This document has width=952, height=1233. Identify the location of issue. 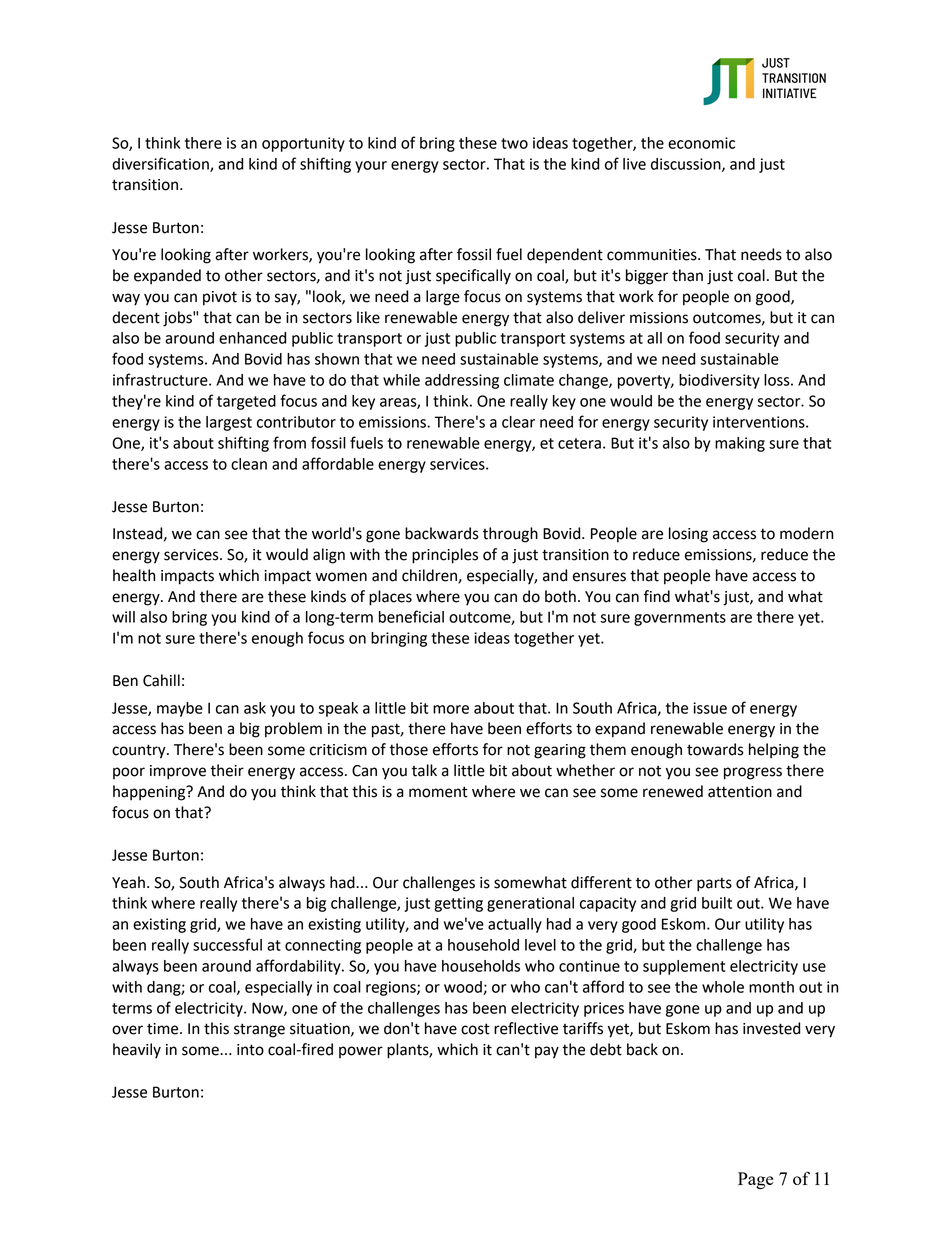
(710, 708).
